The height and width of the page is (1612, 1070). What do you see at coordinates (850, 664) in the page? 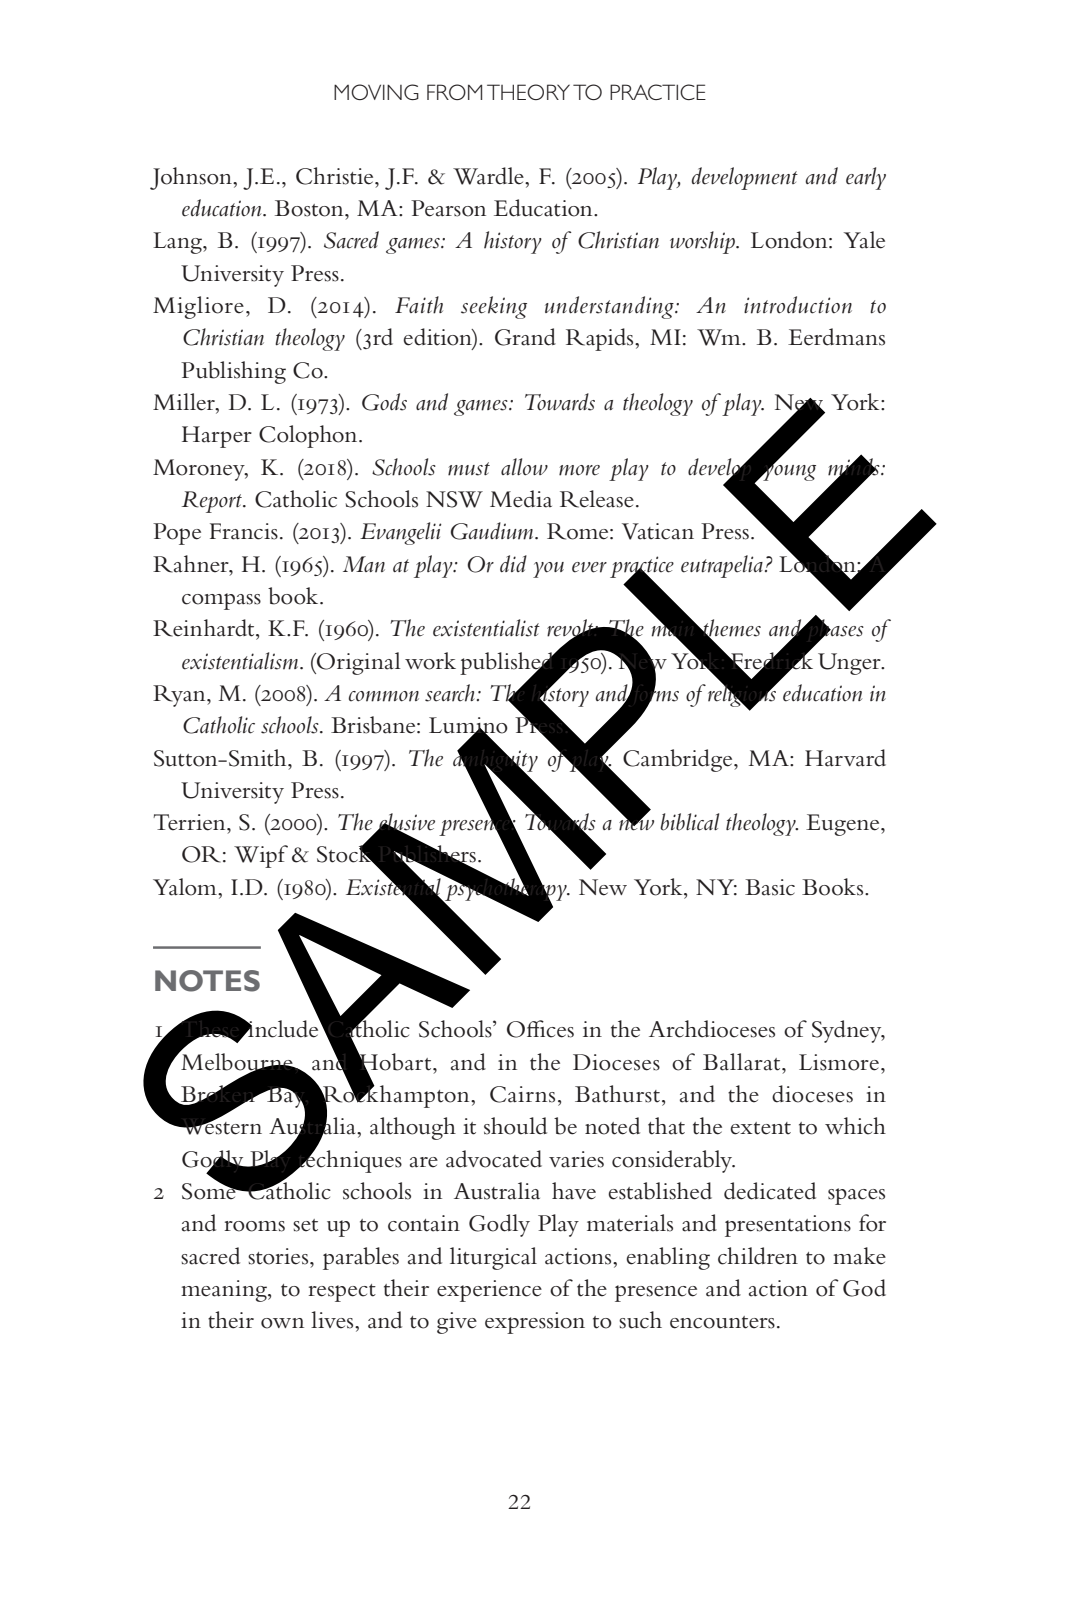
I see `Unger` at bounding box center [850, 664].
